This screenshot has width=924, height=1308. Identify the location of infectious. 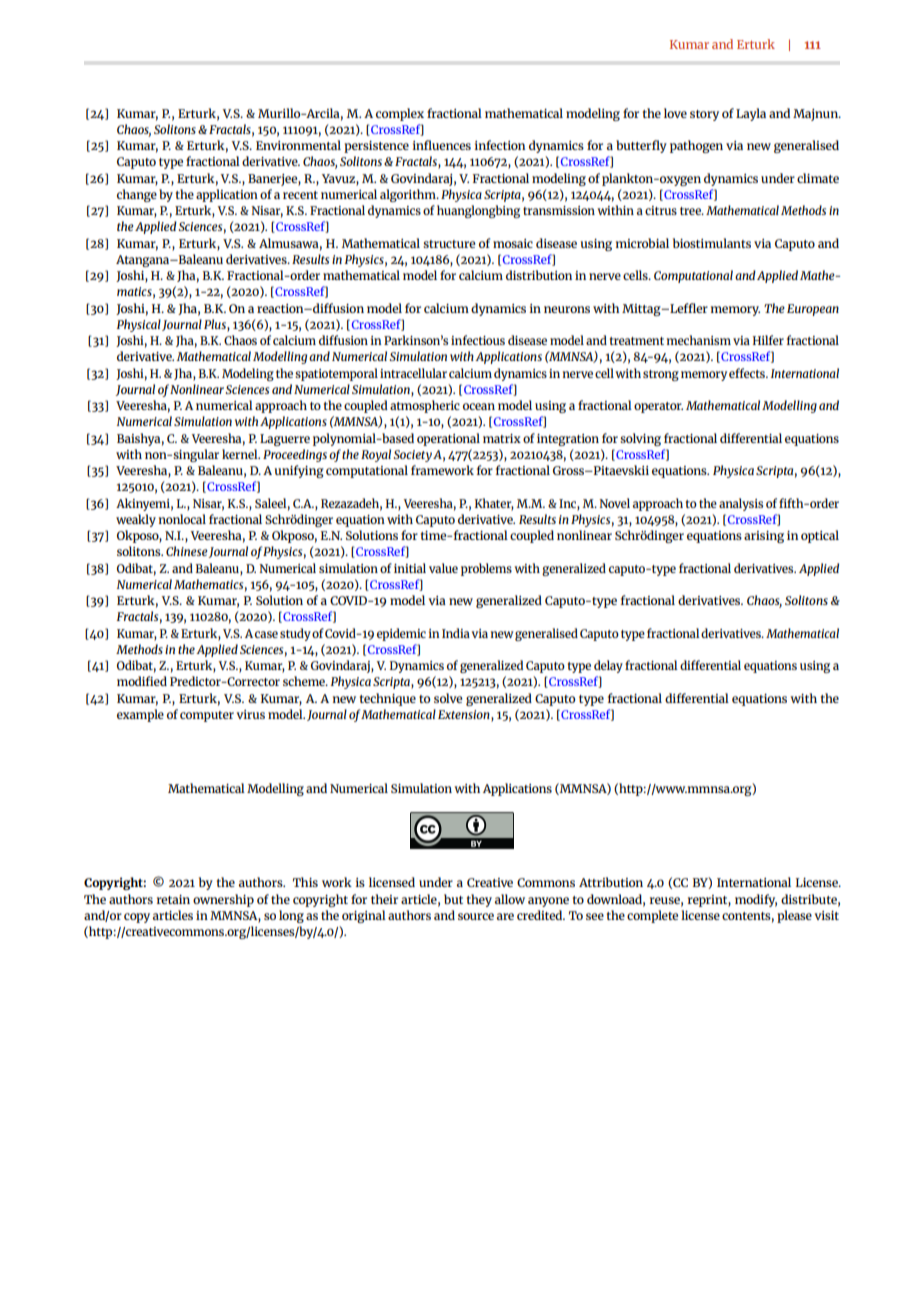
(478, 340).
